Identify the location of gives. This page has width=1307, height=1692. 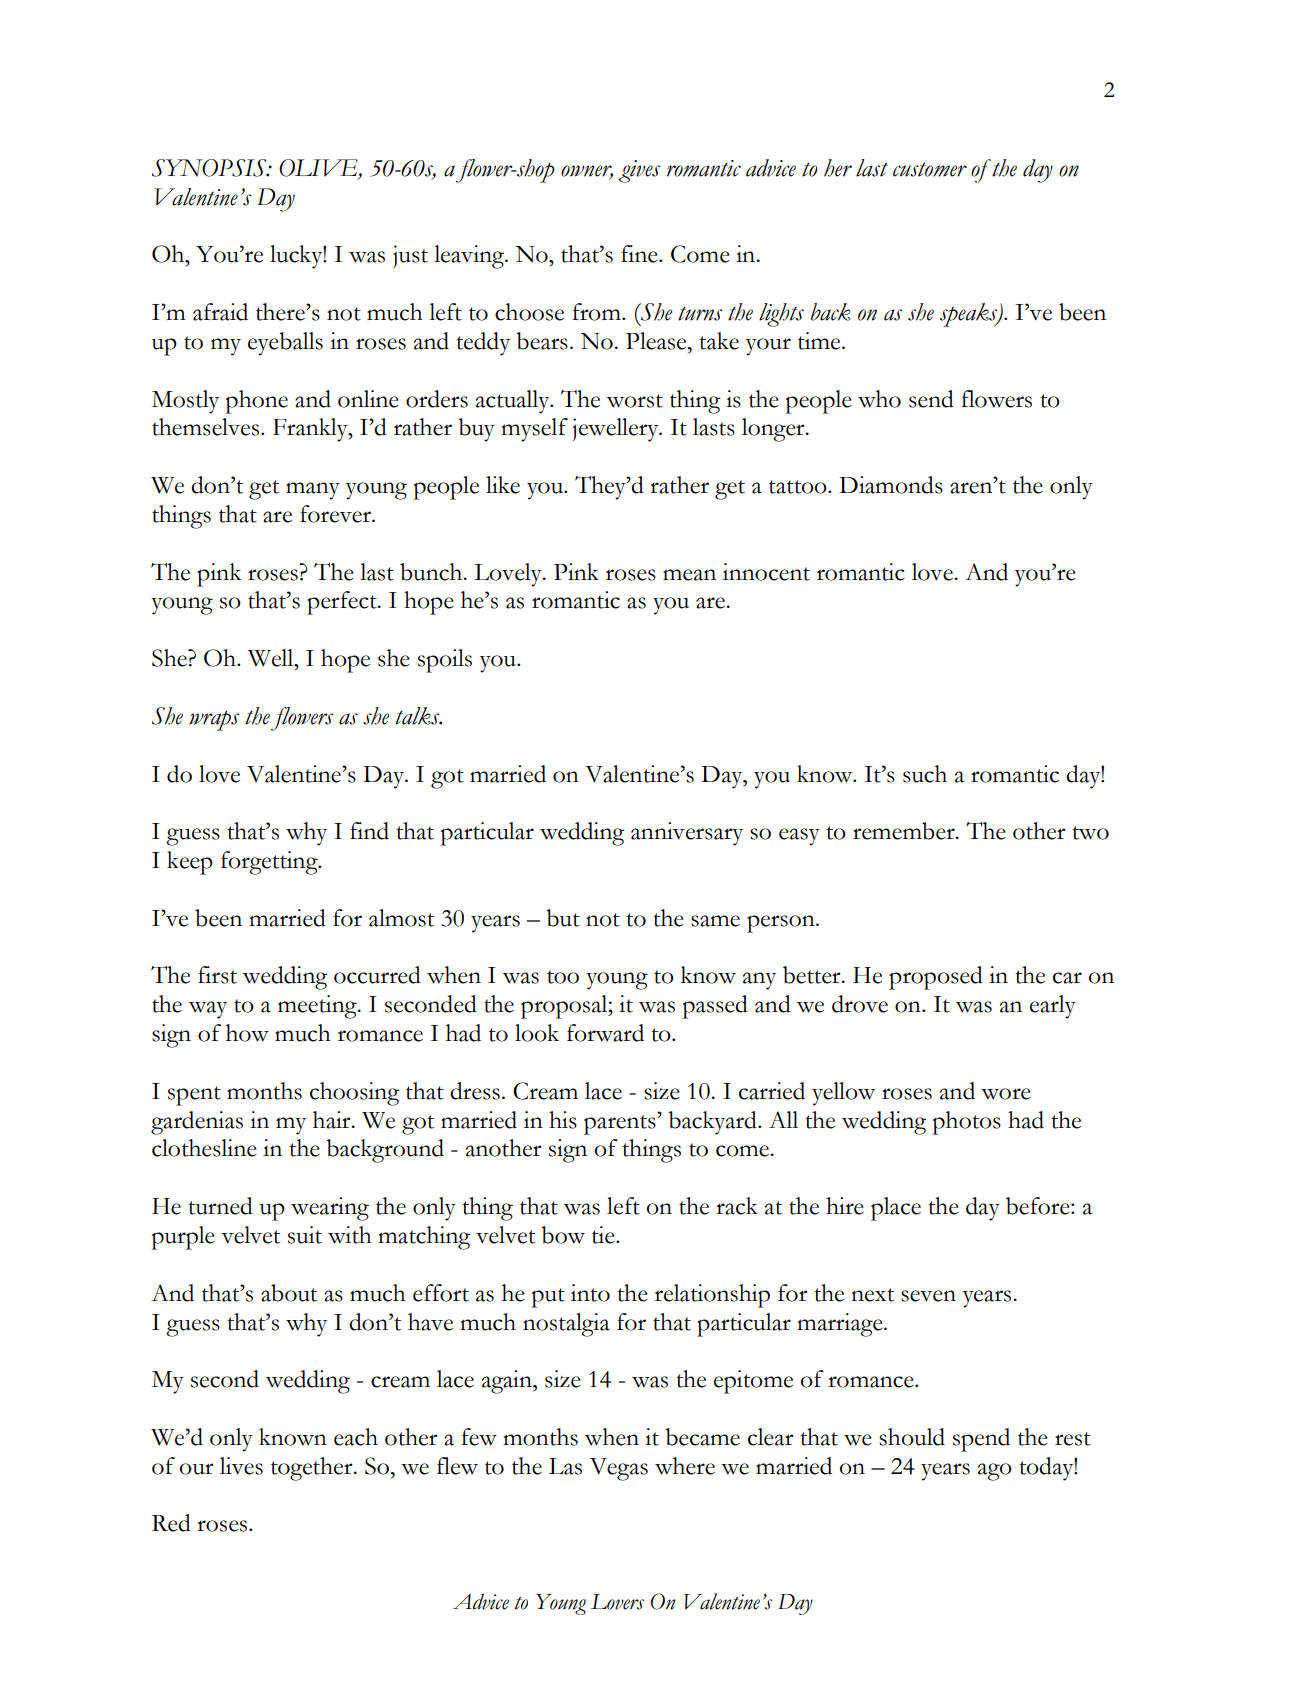
(640, 171).
